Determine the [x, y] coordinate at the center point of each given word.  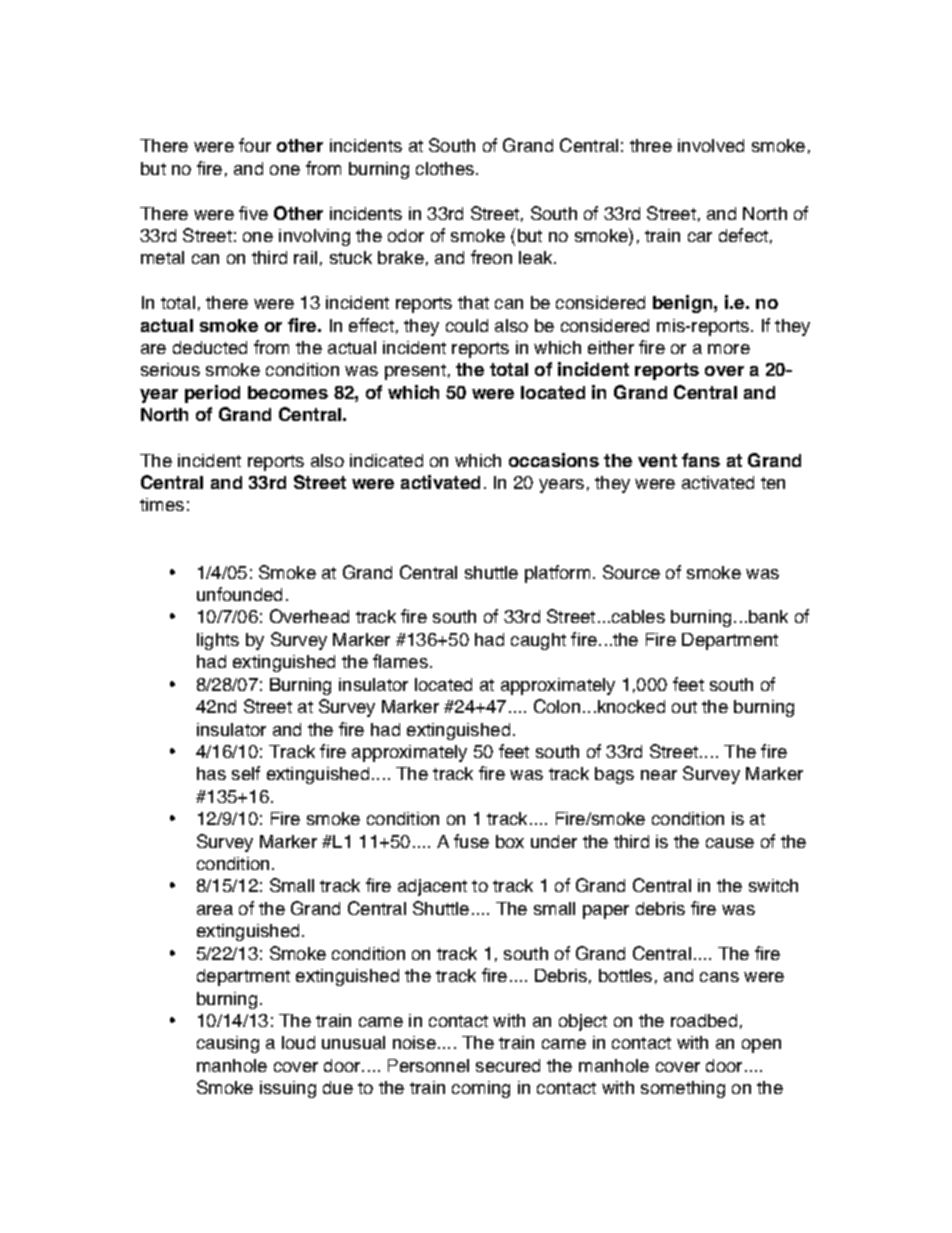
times [162, 504]
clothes [446, 168]
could [467, 325]
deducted [210, 347]
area [215, 910]
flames [400, 661]
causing [228, 1044]
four [255, 145]
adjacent [432, 887]
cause [730, 843]
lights [218, 641]
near [659, 775]
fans [701, 460]
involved [711, 145]
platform [557, 574]
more [729, 349]
